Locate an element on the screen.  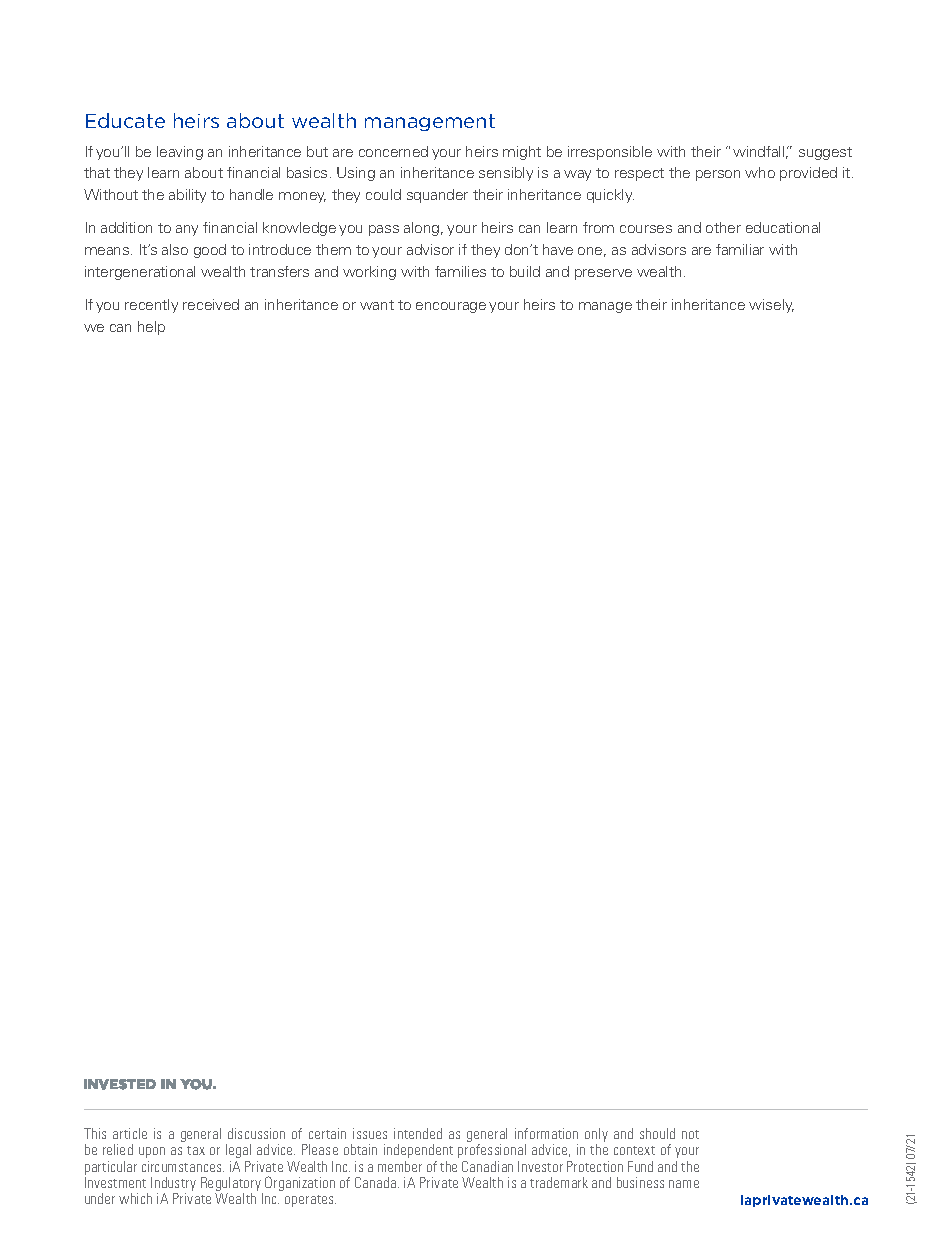
wisely is located at coordinates (771, 306).
